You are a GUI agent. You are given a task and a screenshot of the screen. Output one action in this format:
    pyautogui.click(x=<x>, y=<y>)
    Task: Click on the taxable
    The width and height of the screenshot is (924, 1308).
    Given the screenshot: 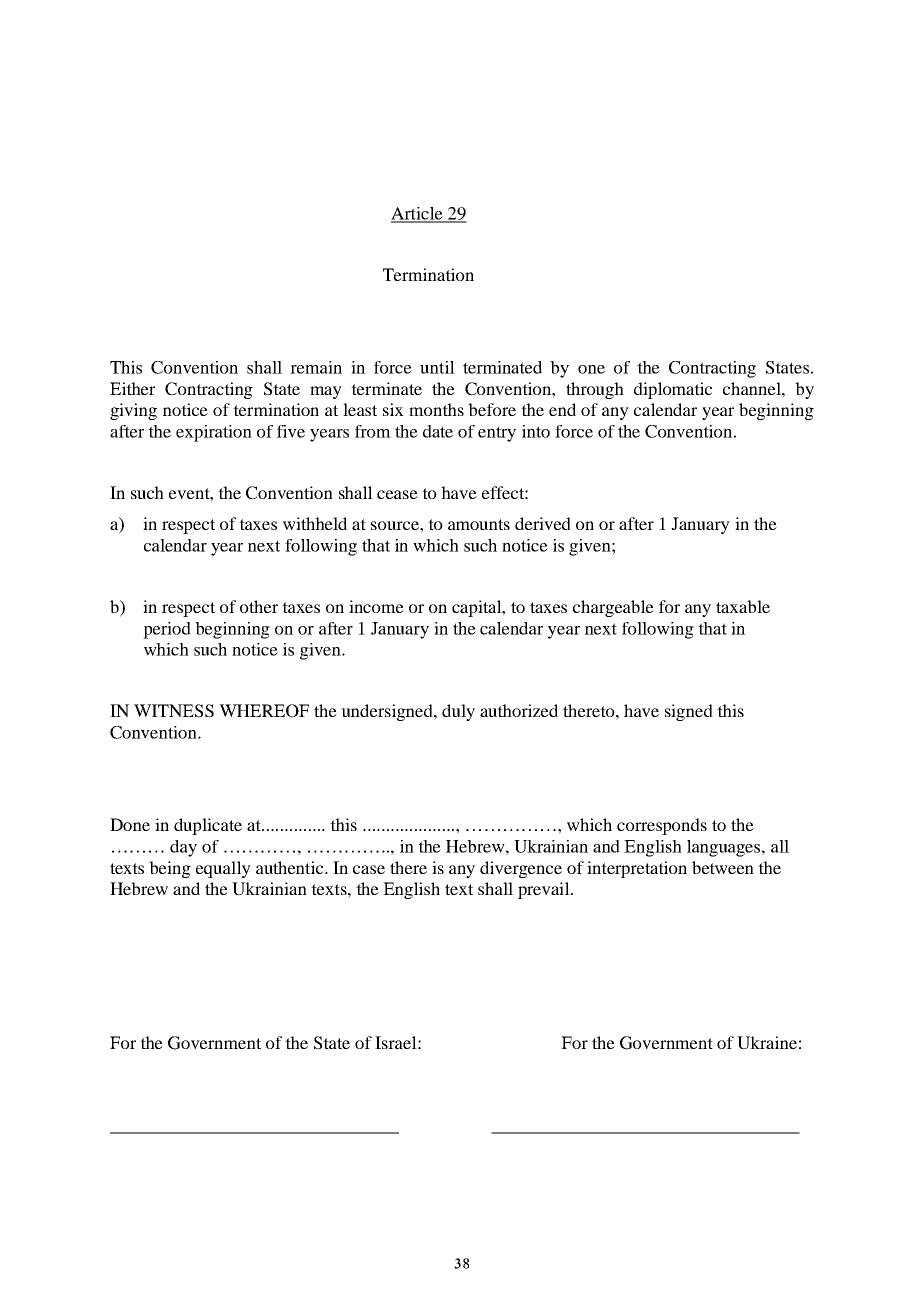 What is the action you would take?
    pyautogui.click(x=743, y=606)
